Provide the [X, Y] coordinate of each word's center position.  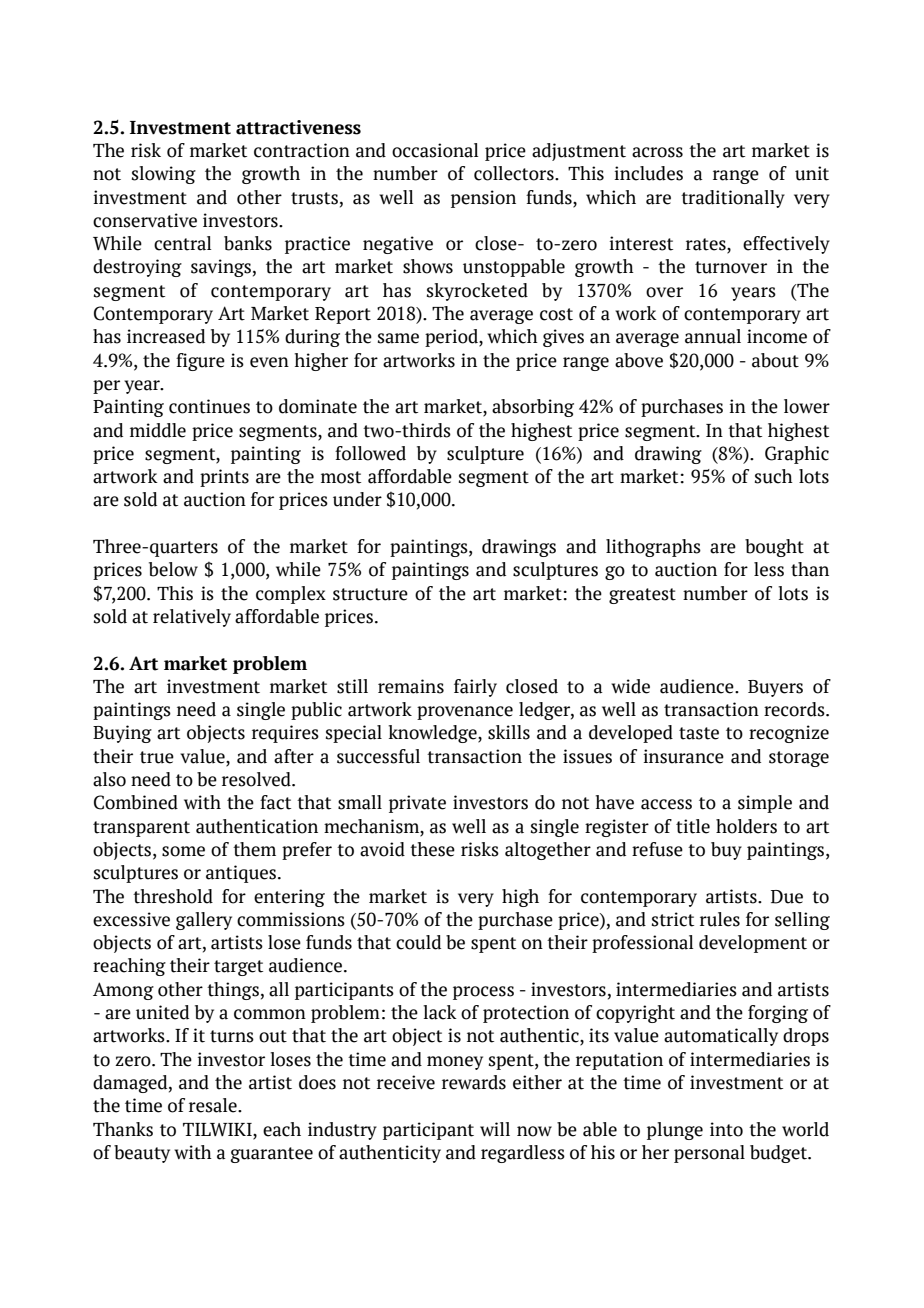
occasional [435, 150]
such [774, 476]
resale [214, 1105]
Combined [136, 802]
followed [370, 453]
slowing [164, 175]
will [495, 1129]
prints [224, 478]
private [417, 804]
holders [746, 826]
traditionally [733, 199]
